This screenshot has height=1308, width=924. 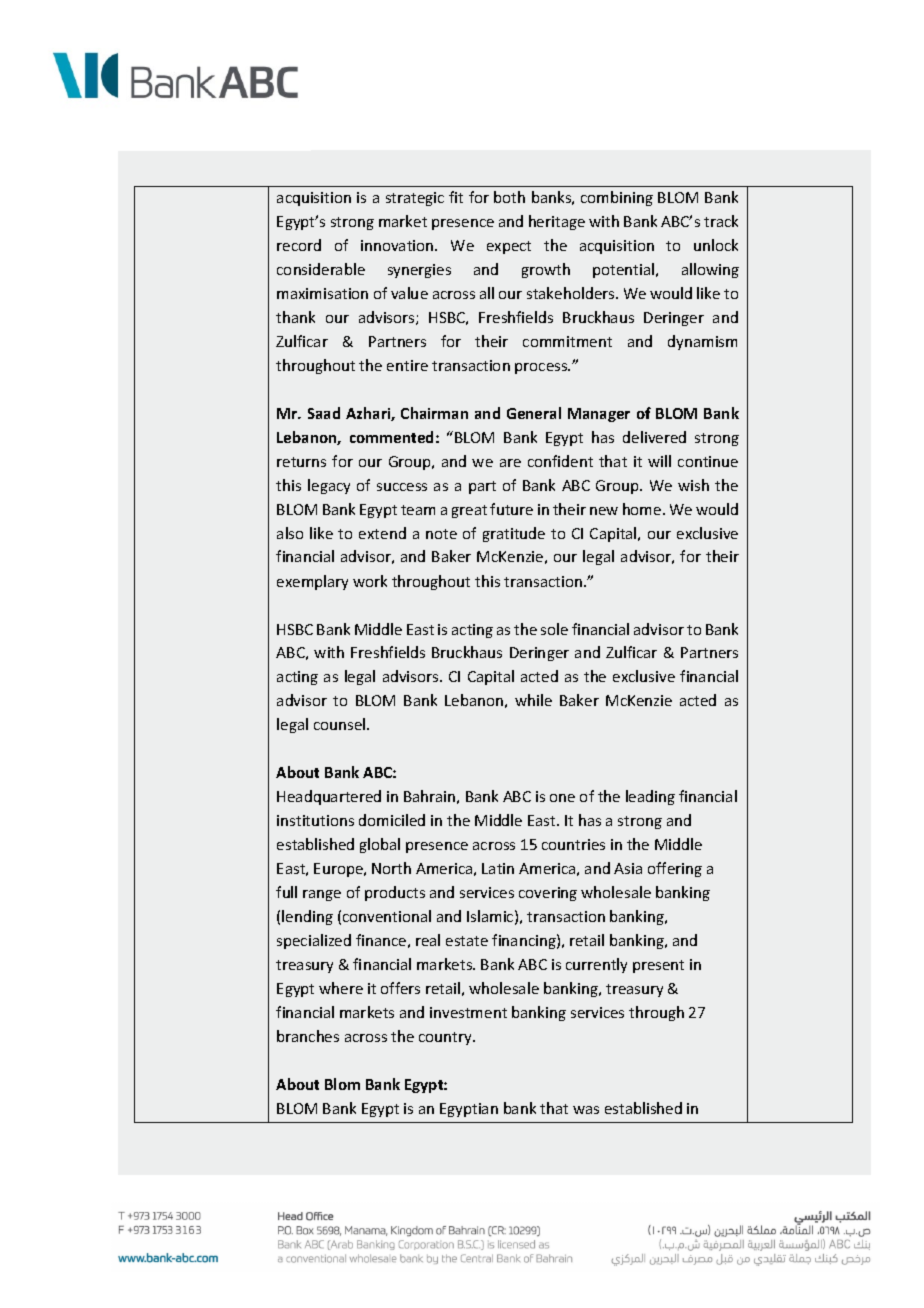 What do you see at coordinates (308, 1036) in the screenshot?
I see `branches` at bounding box center [308, 1036].
